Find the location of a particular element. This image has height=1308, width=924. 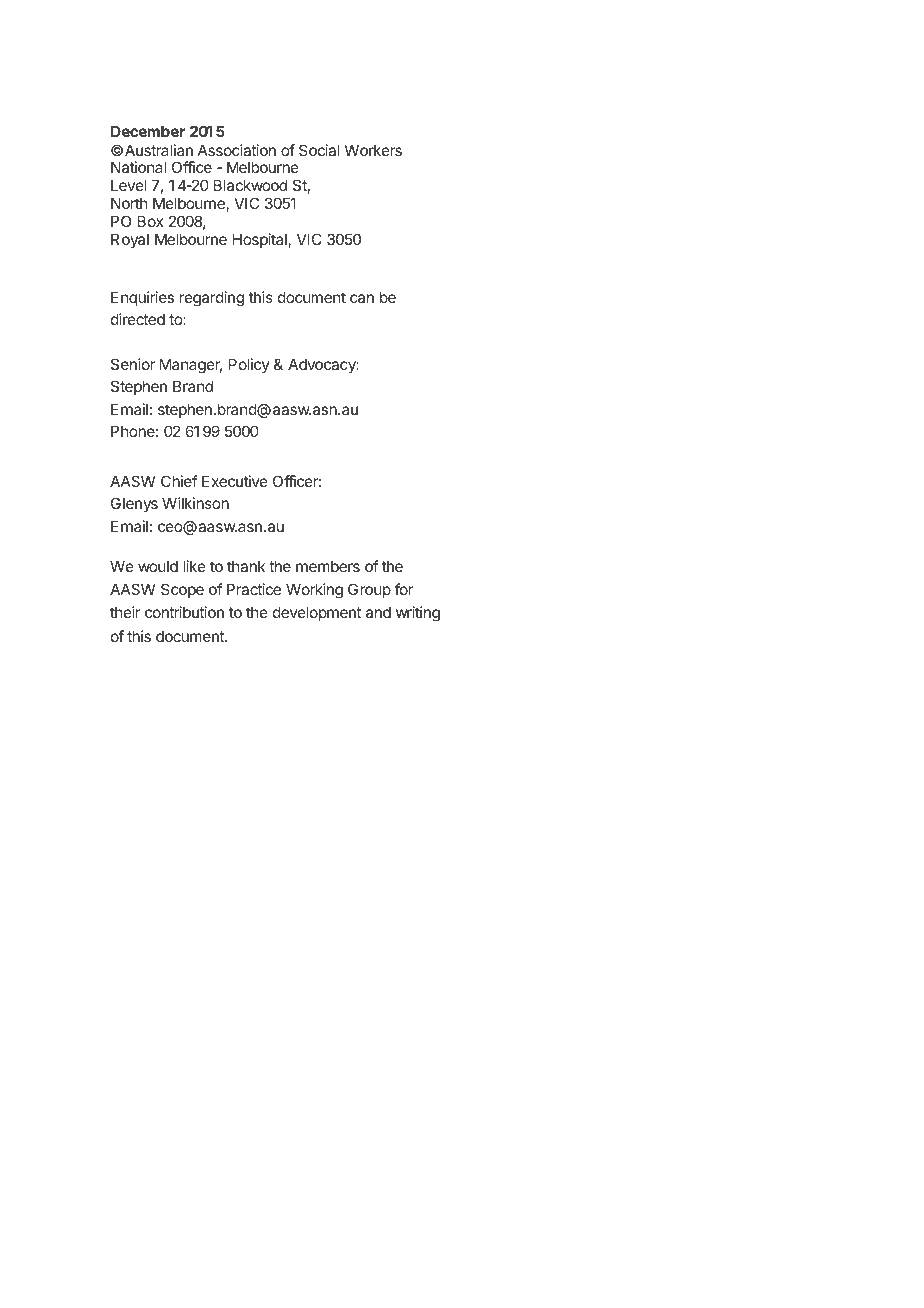

for is located at coordinates (404, 589).
